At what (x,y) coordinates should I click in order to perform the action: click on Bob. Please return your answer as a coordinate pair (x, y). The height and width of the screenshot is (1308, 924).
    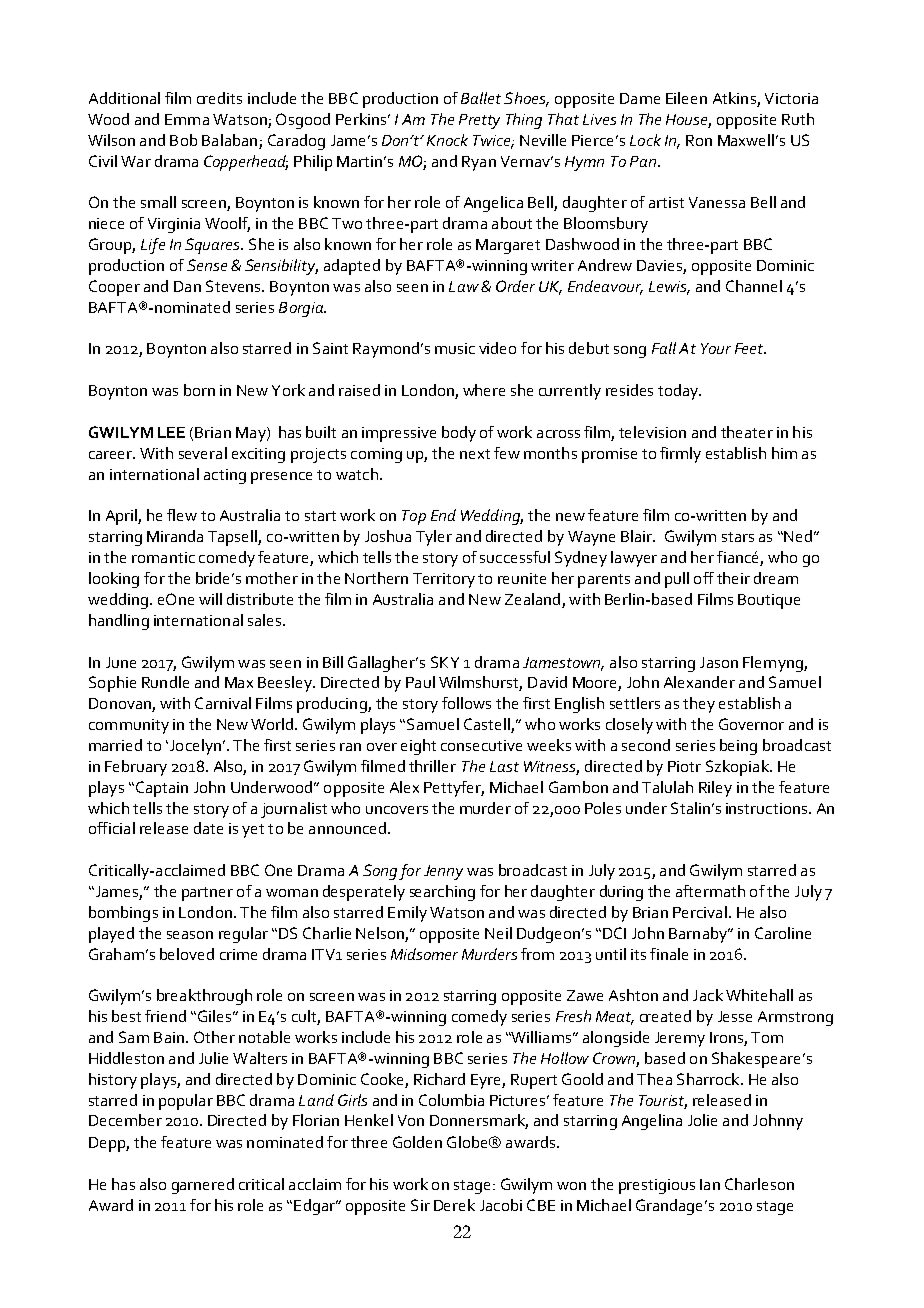
    Looking at the image, I should click on (183, 140).
